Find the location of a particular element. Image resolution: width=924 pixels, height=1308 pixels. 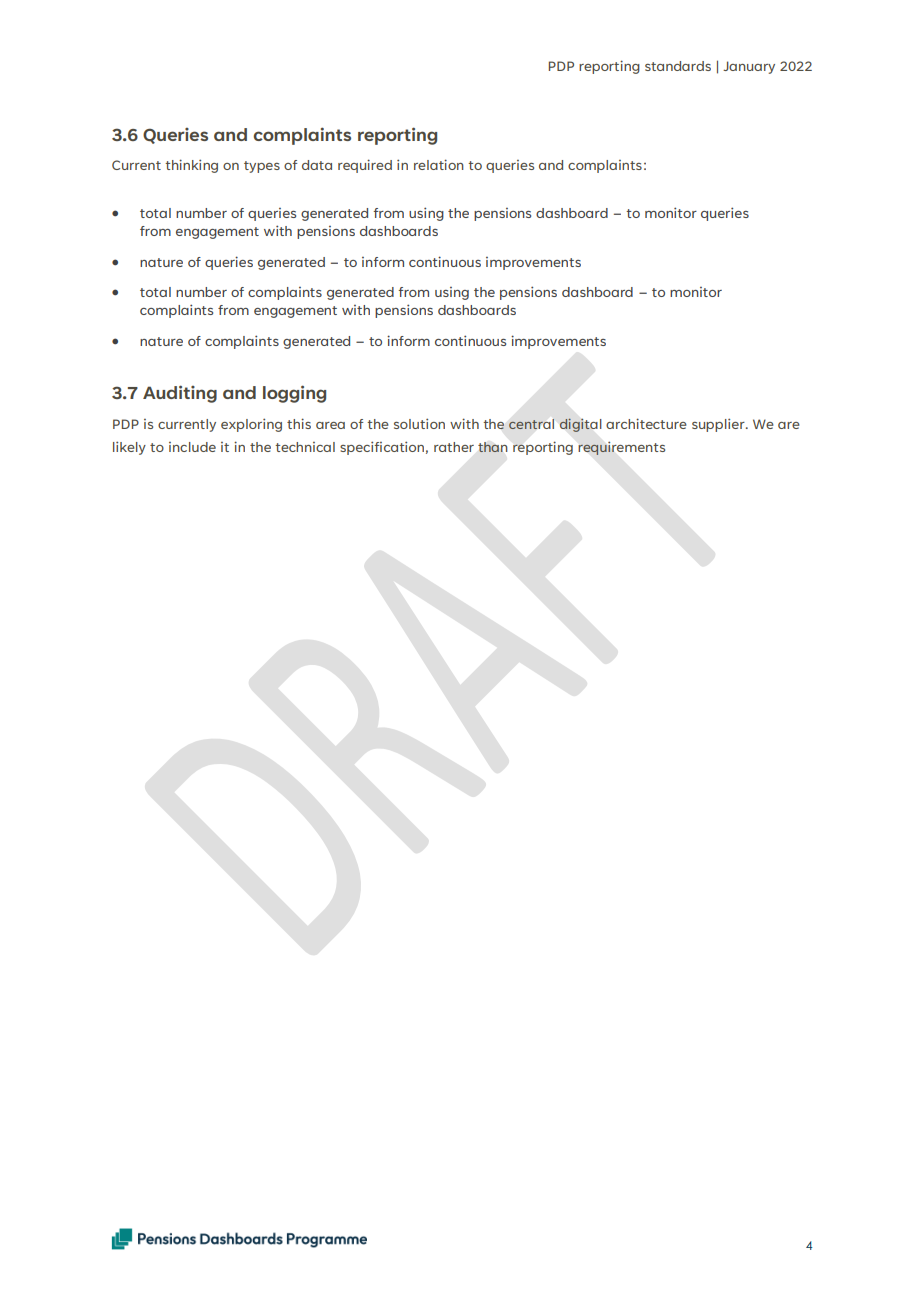

rather is located at coordinates (454, 447).
